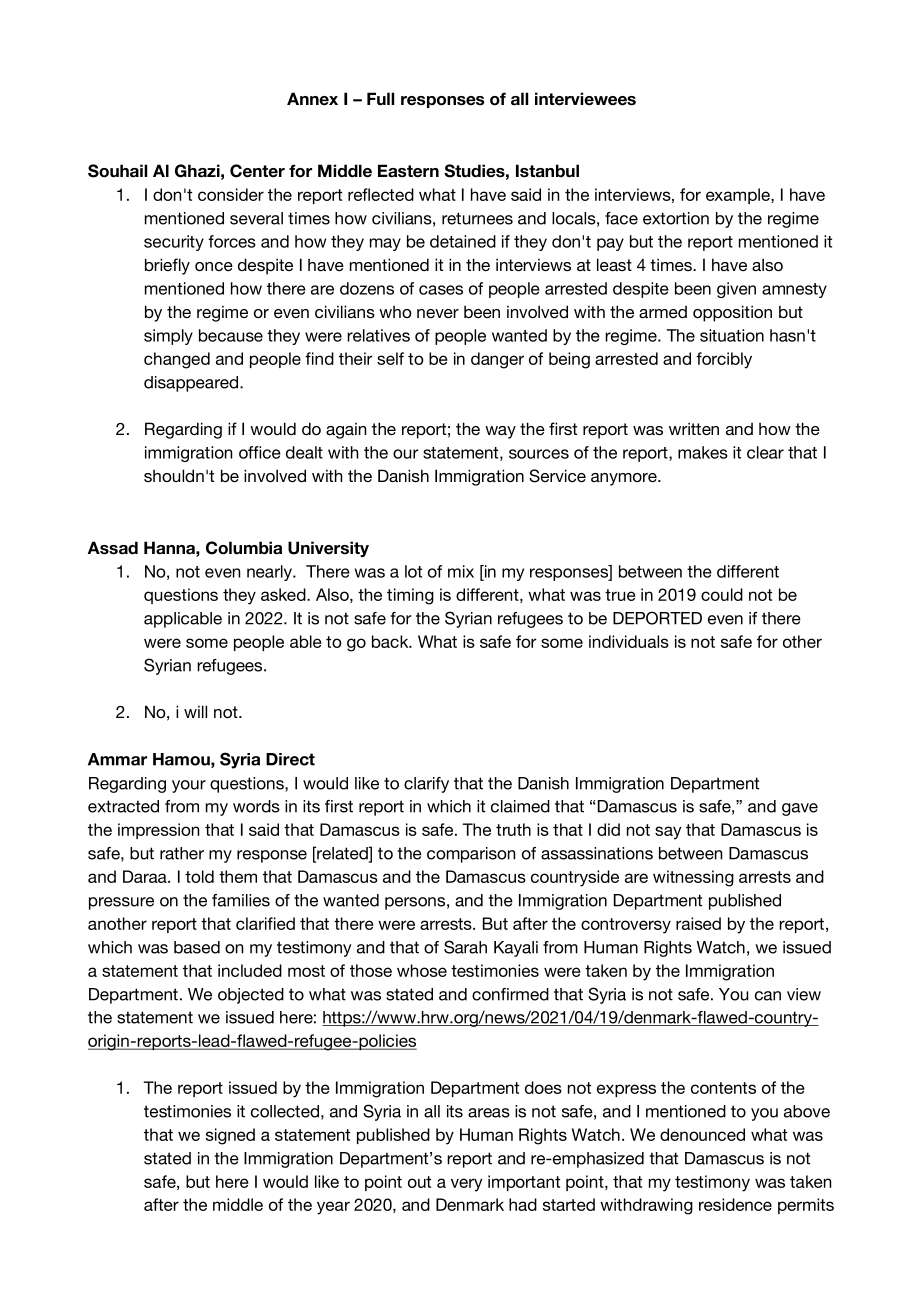 Image resolution: width=924 pixels, height=1308 pixels. I want to click on back, so click(391, 641).
